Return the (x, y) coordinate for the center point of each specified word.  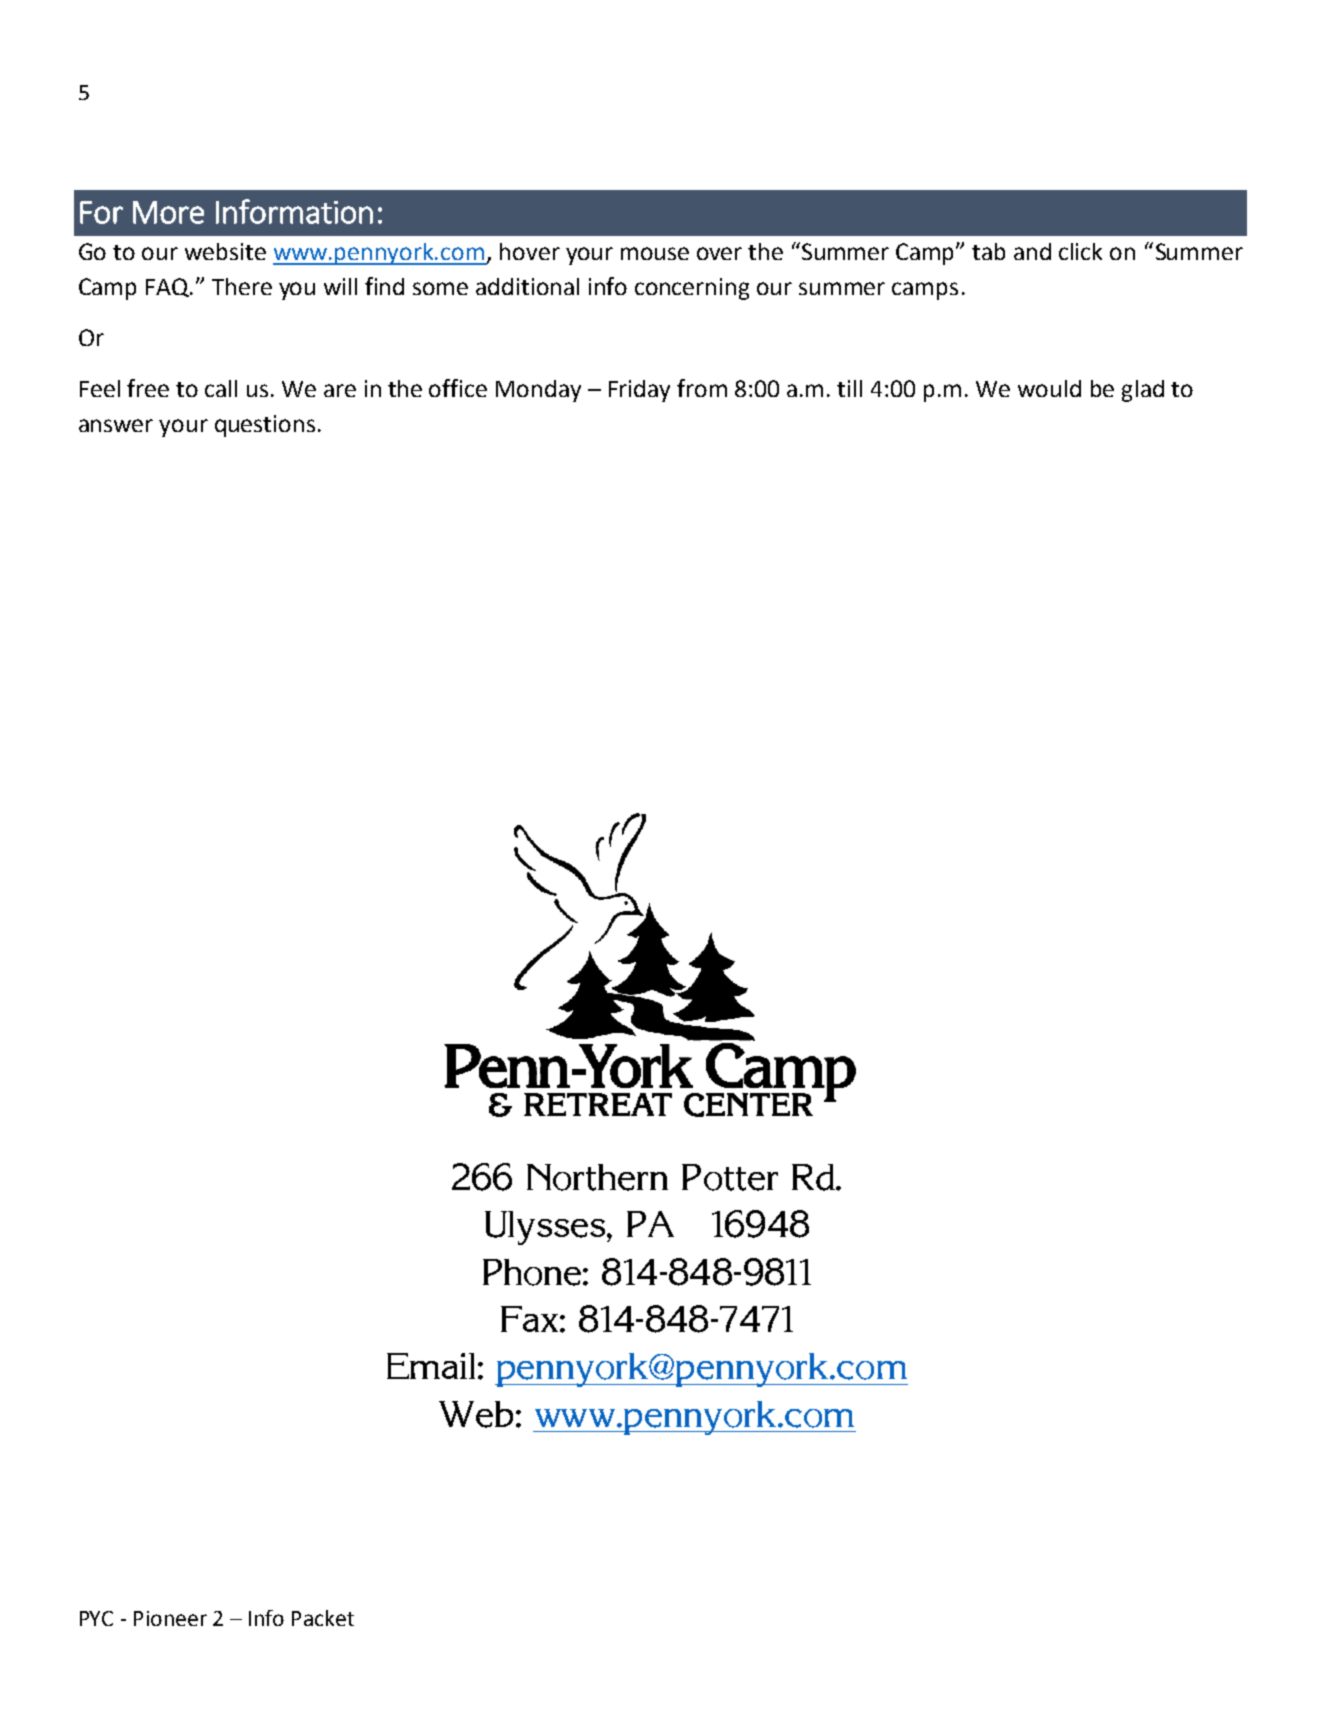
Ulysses (546, 1228)
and (1032, 251)
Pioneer (170, 1618)
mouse (655, 253)
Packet (323, 1618)
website (225, 251)
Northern (597, 1177)
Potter (730, 1177)
